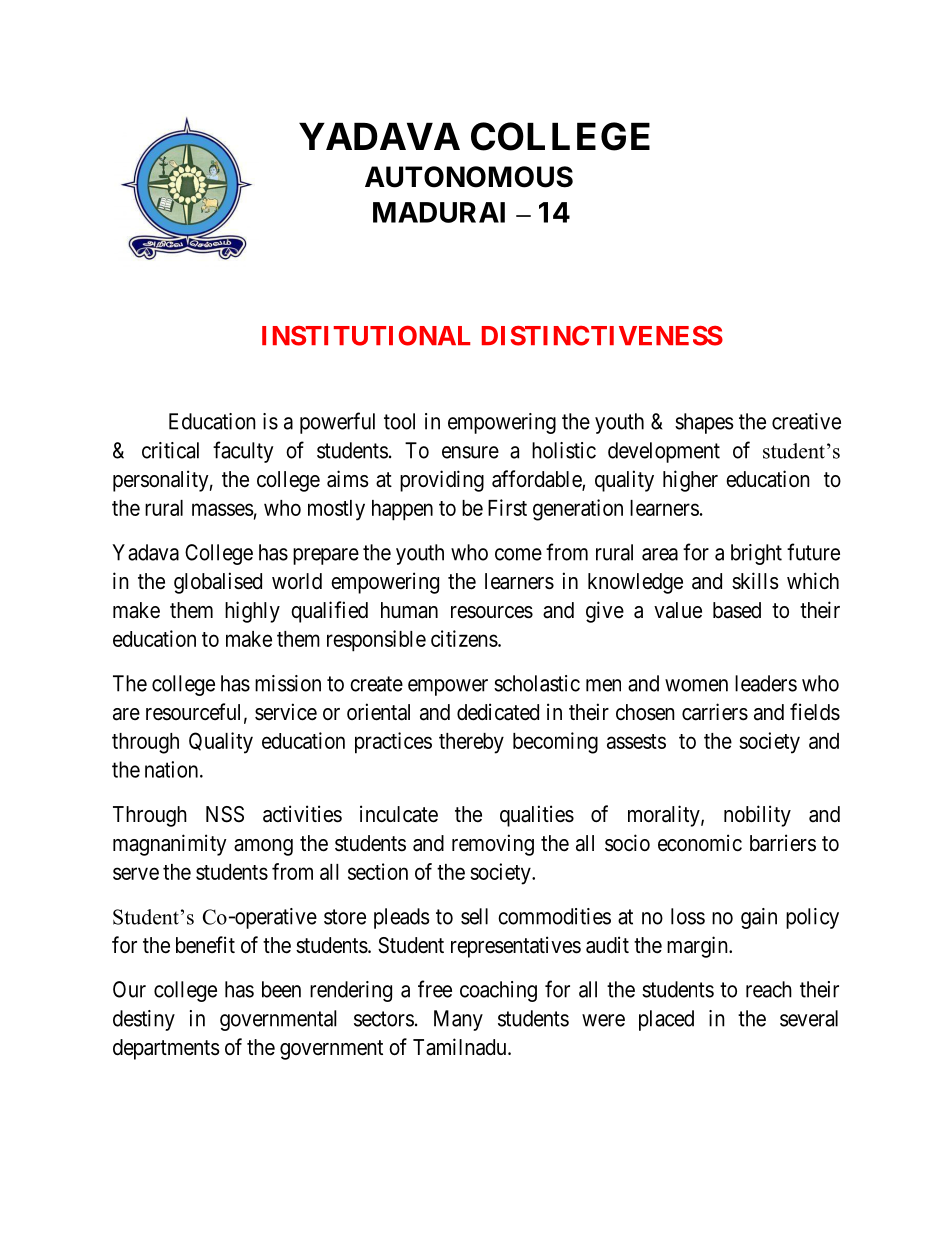 This screenshot has width=952, height=1233. What do you see at coordinates (439, 212) in the screenshot?
I see `MADURAI` at bounding box center [439, 212].
